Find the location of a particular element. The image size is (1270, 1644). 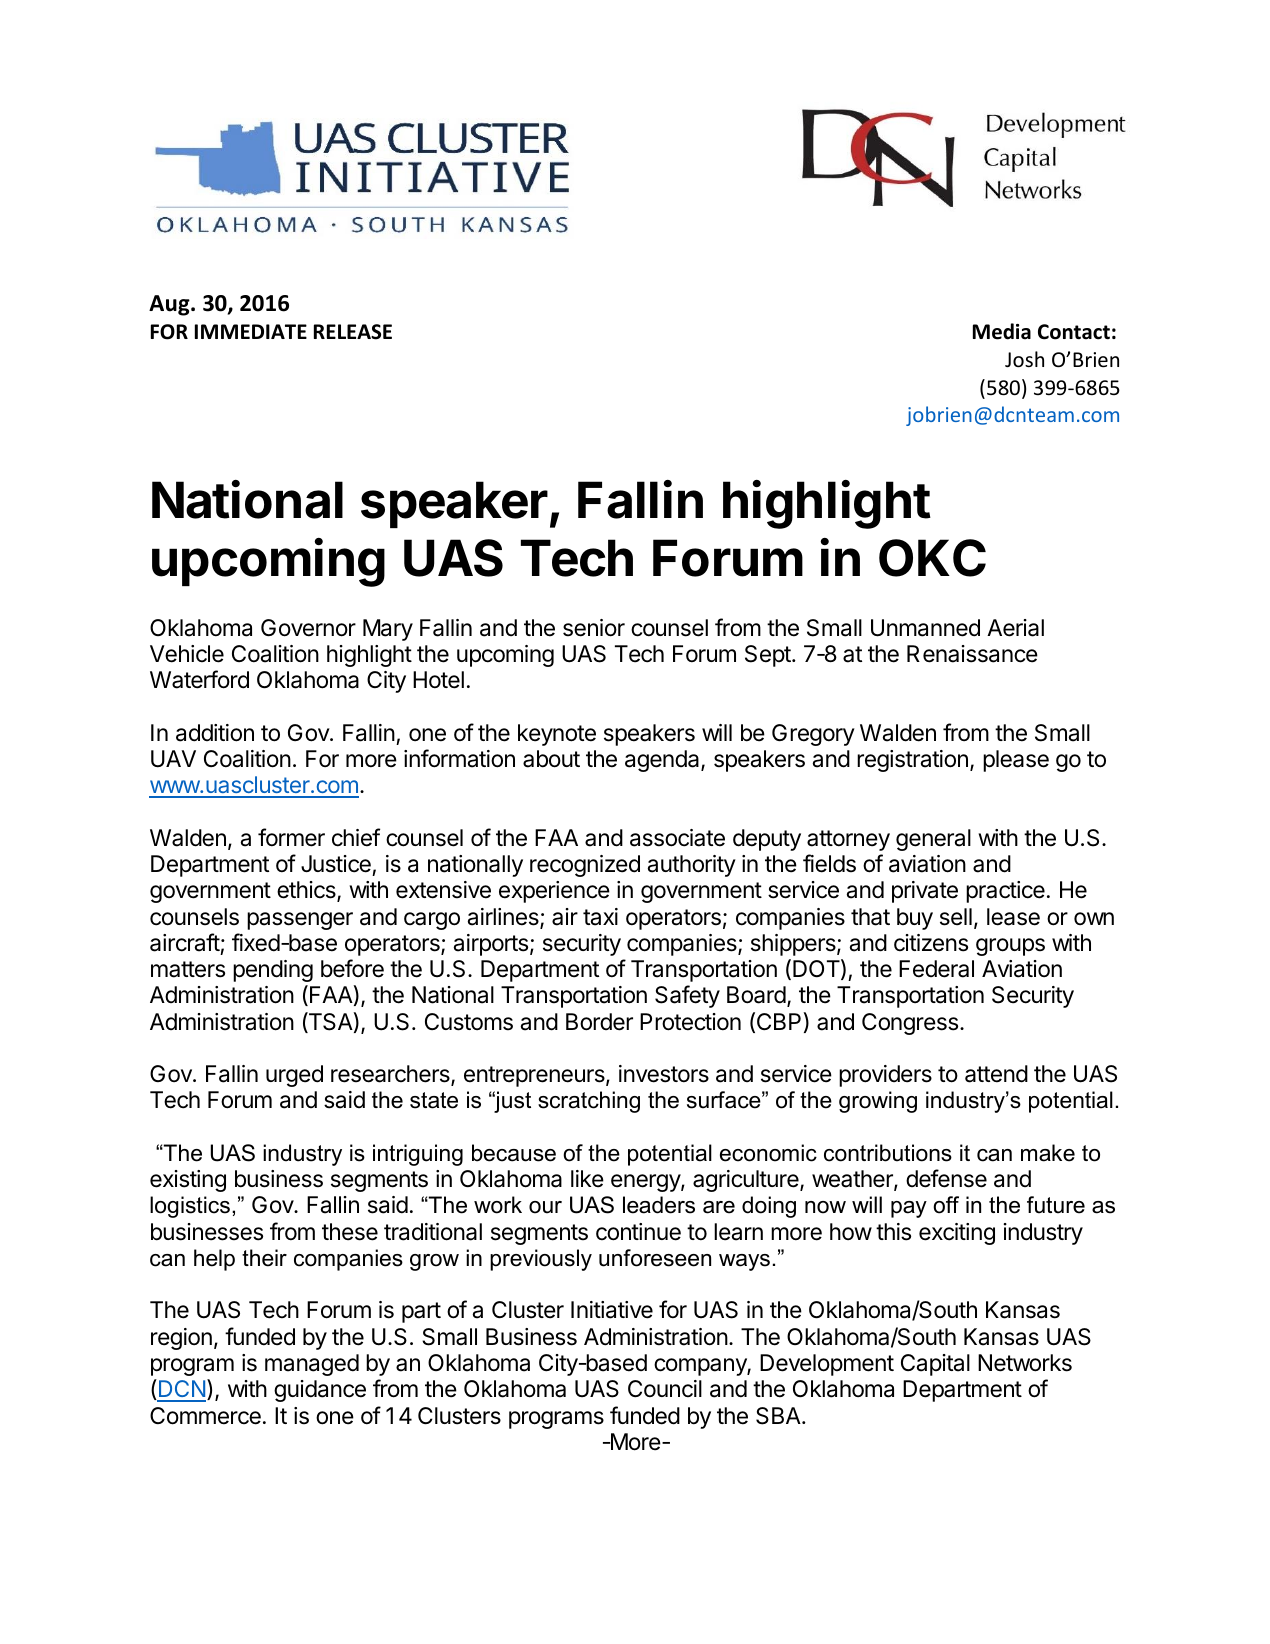

senior is located at coordinates (594, 628).
